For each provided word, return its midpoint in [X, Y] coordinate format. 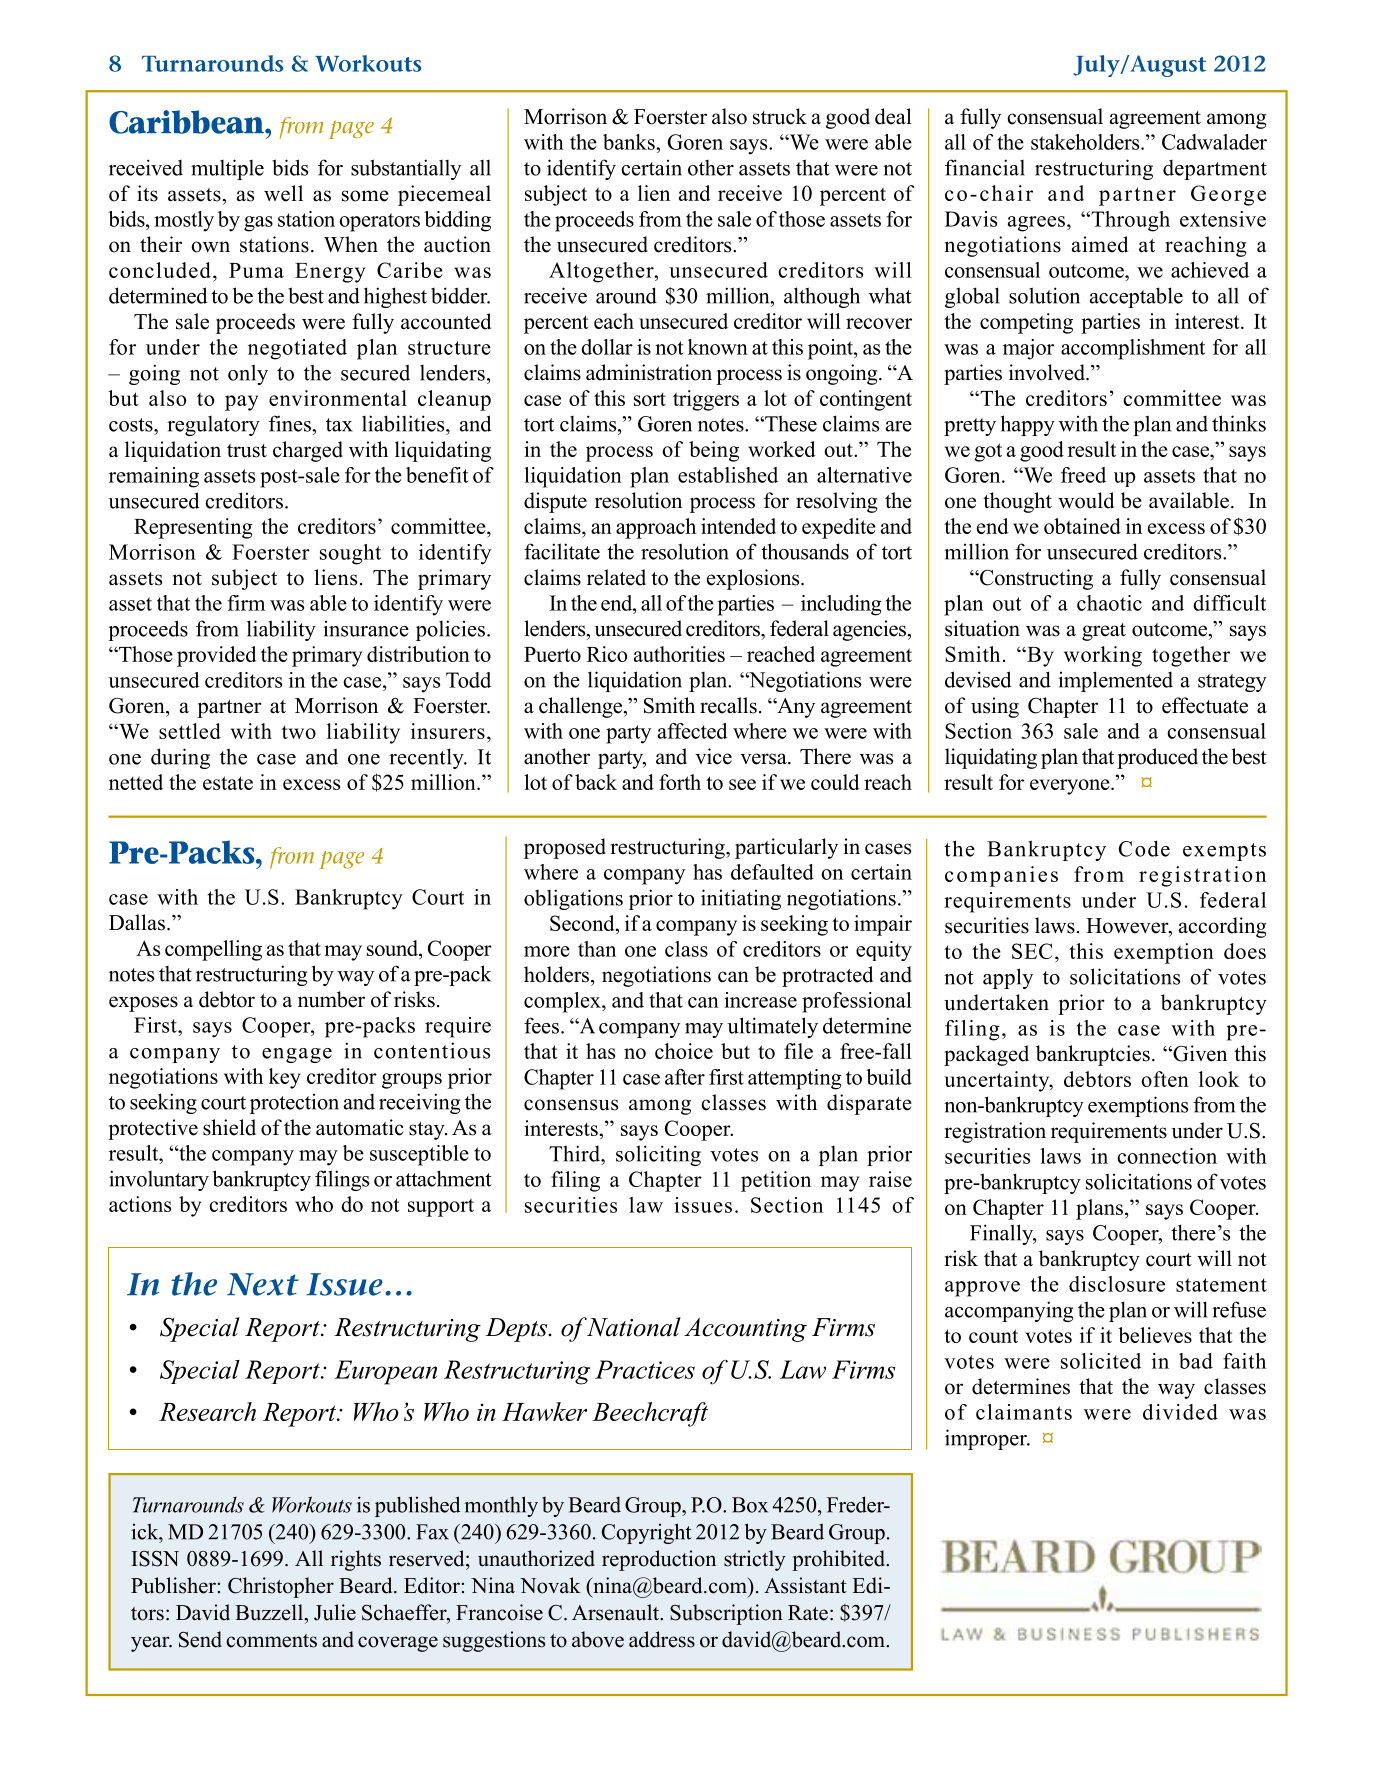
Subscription [726, 1614]
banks [630, 142]
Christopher [281, 1587]
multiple [227, 169]
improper [987, 1439]
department [1215, 169]
